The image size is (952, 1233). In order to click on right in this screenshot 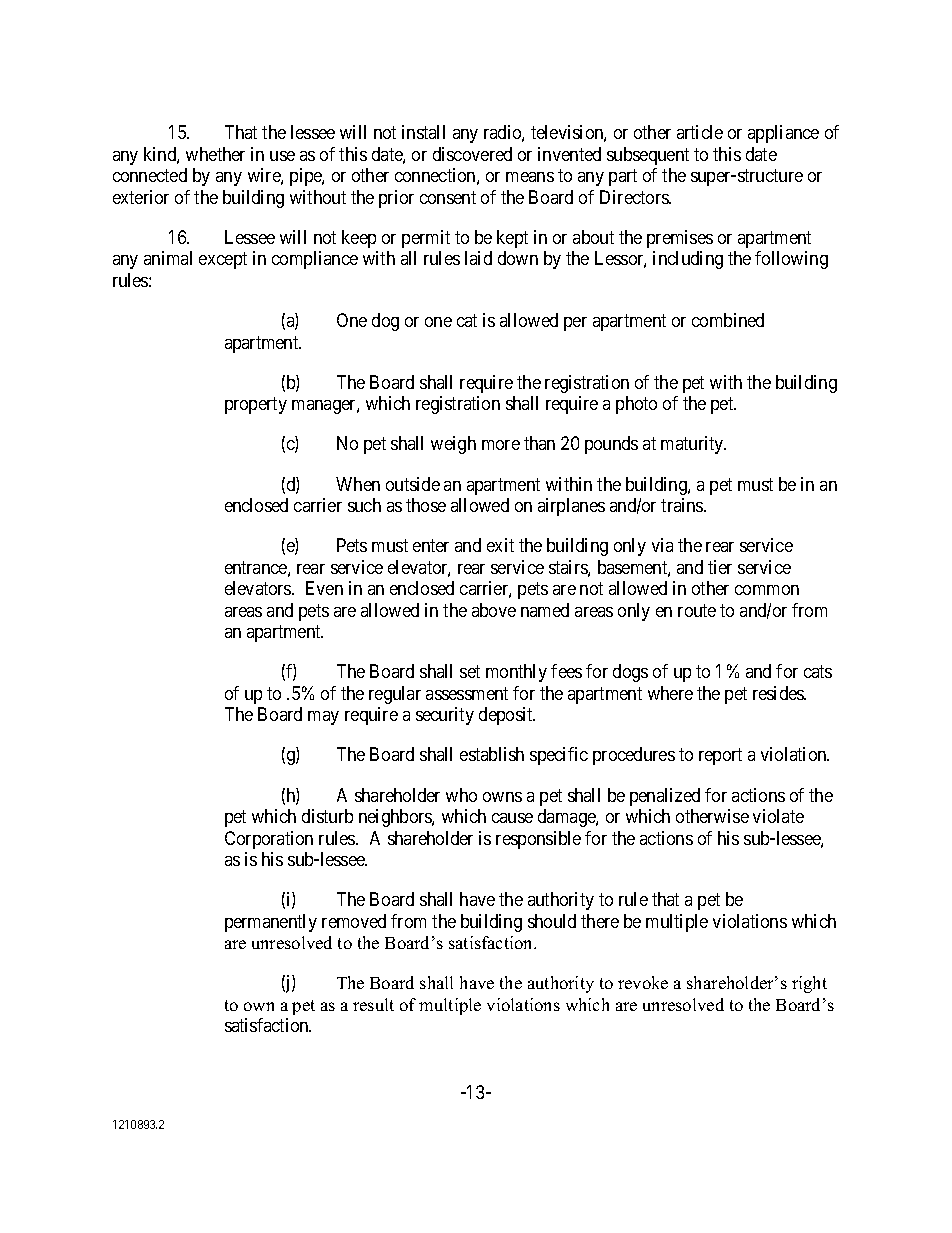, I will do `click(809, 984)`.
